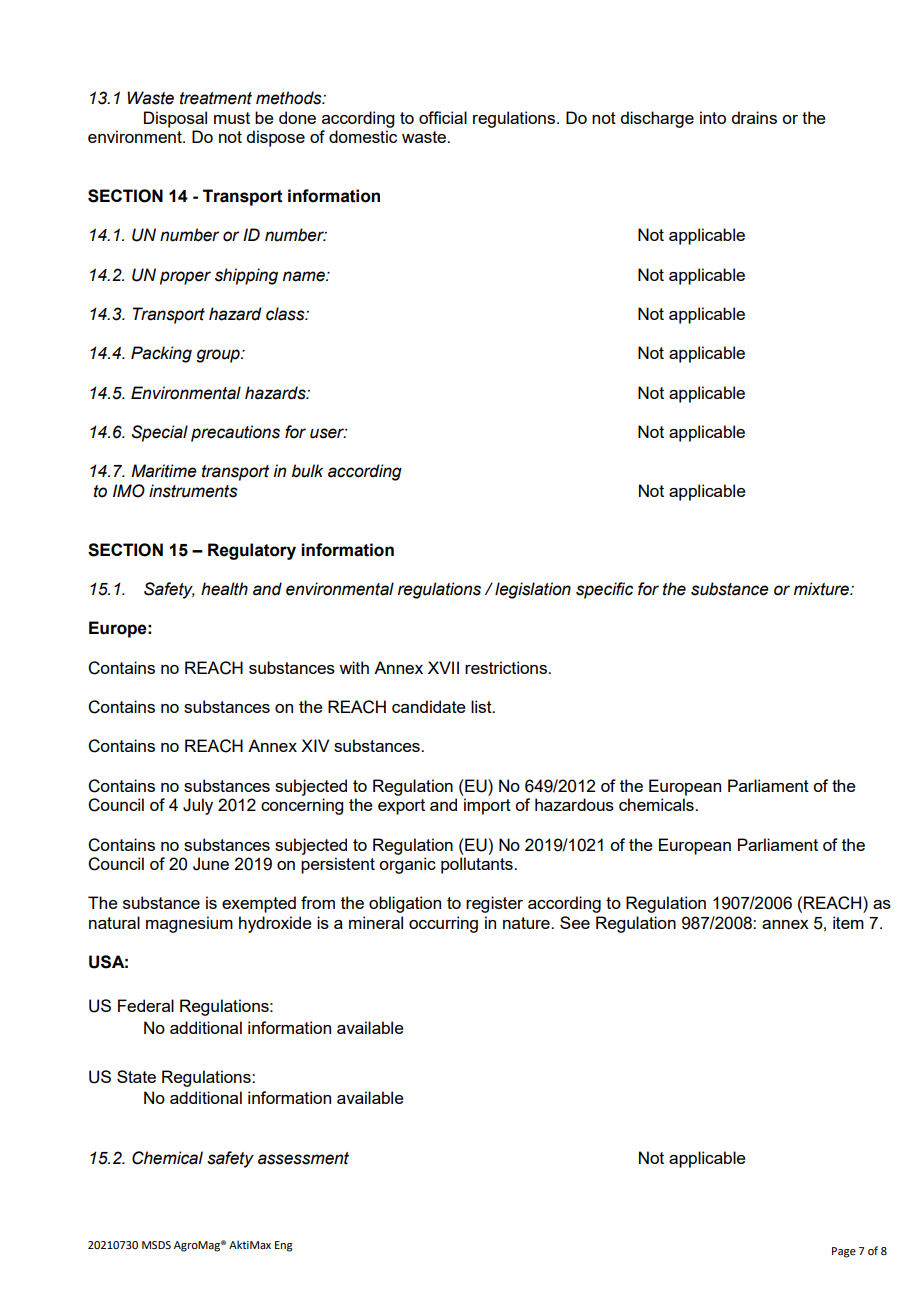 The image size is (924, 1308). What do you see at coordinates (443, 117) in the document?
I see `official` at bounding box center [443, 117].
